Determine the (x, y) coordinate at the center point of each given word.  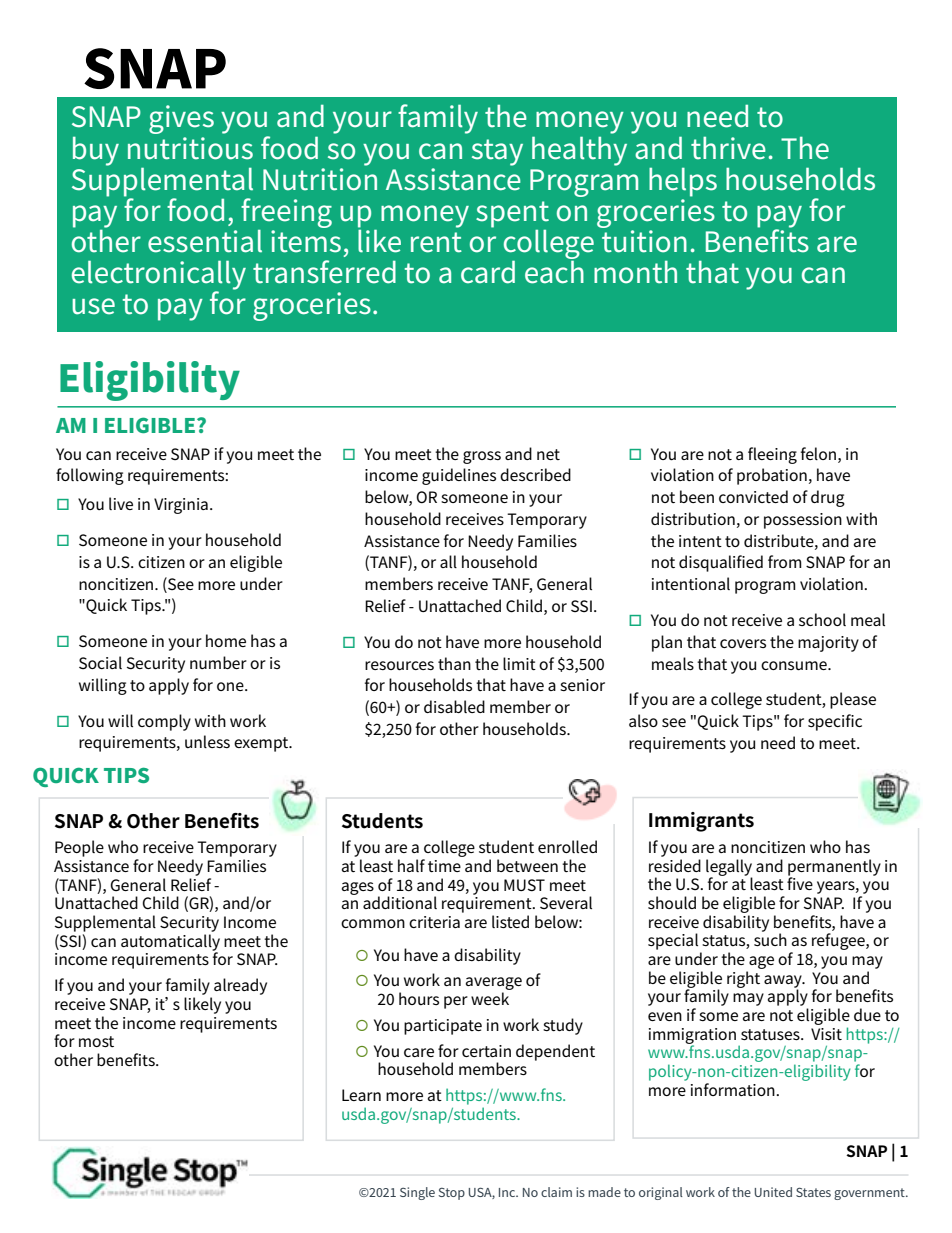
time (444, 866)
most (96, 1041)
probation (772, 476)
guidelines (459, 476)
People (79, 848)
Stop (452, 1194)
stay (497, 152)
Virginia (181, 506)
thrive (728, 148)
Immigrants (701, 822)
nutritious (190, 148)
